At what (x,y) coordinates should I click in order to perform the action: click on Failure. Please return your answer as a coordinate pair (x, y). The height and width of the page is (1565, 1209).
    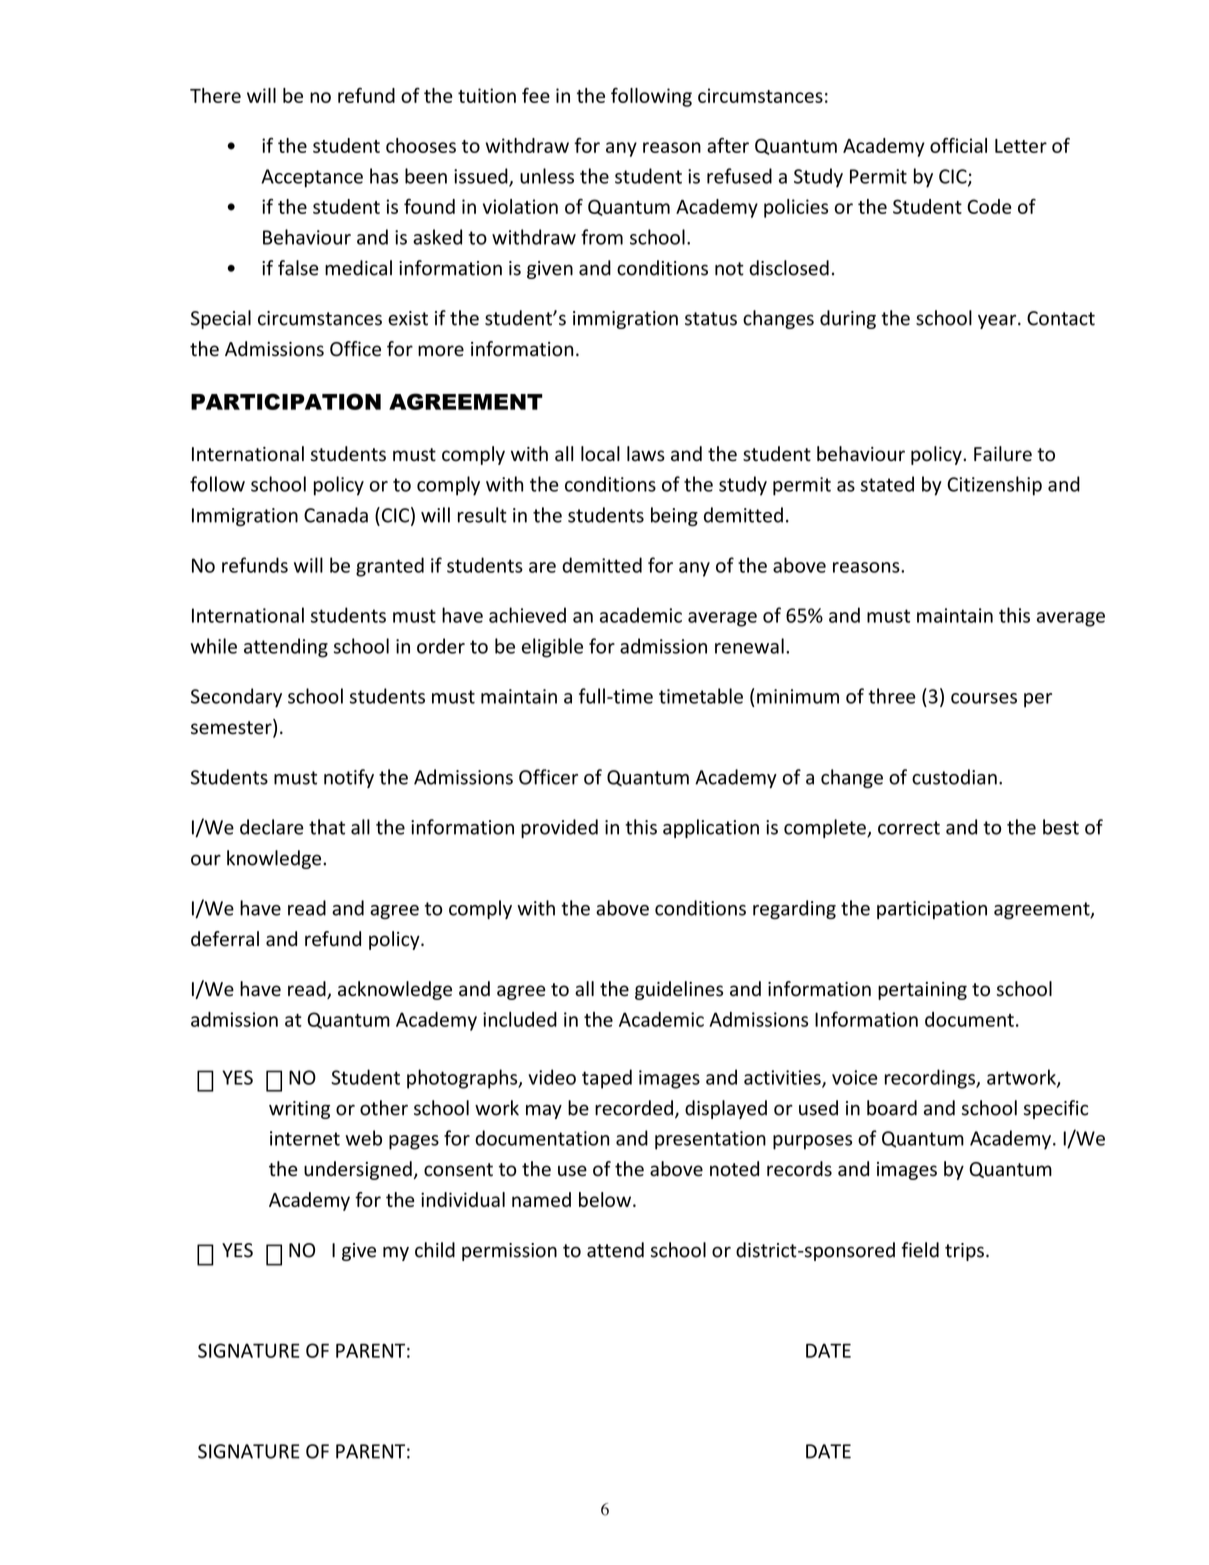
    Looking at the image, I should click on (1003, 454).
